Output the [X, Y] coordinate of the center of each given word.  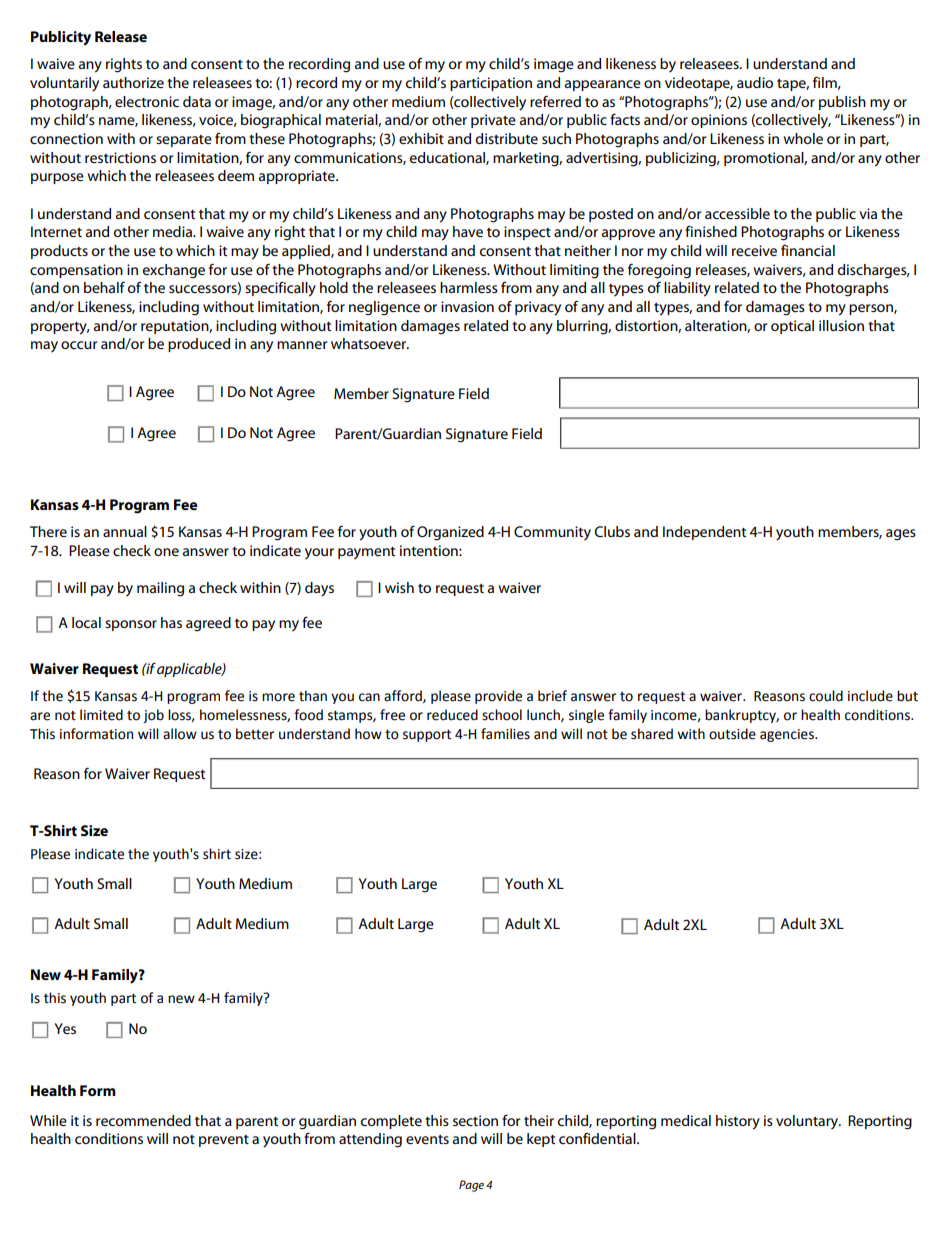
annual [125, 531]
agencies [788, 735]
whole [803, 138]
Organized [450, 533]
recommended [143, 1120]
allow [180, 734]
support [427, 735]
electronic [147, 101]
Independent [704, 533]
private [493, 121]
